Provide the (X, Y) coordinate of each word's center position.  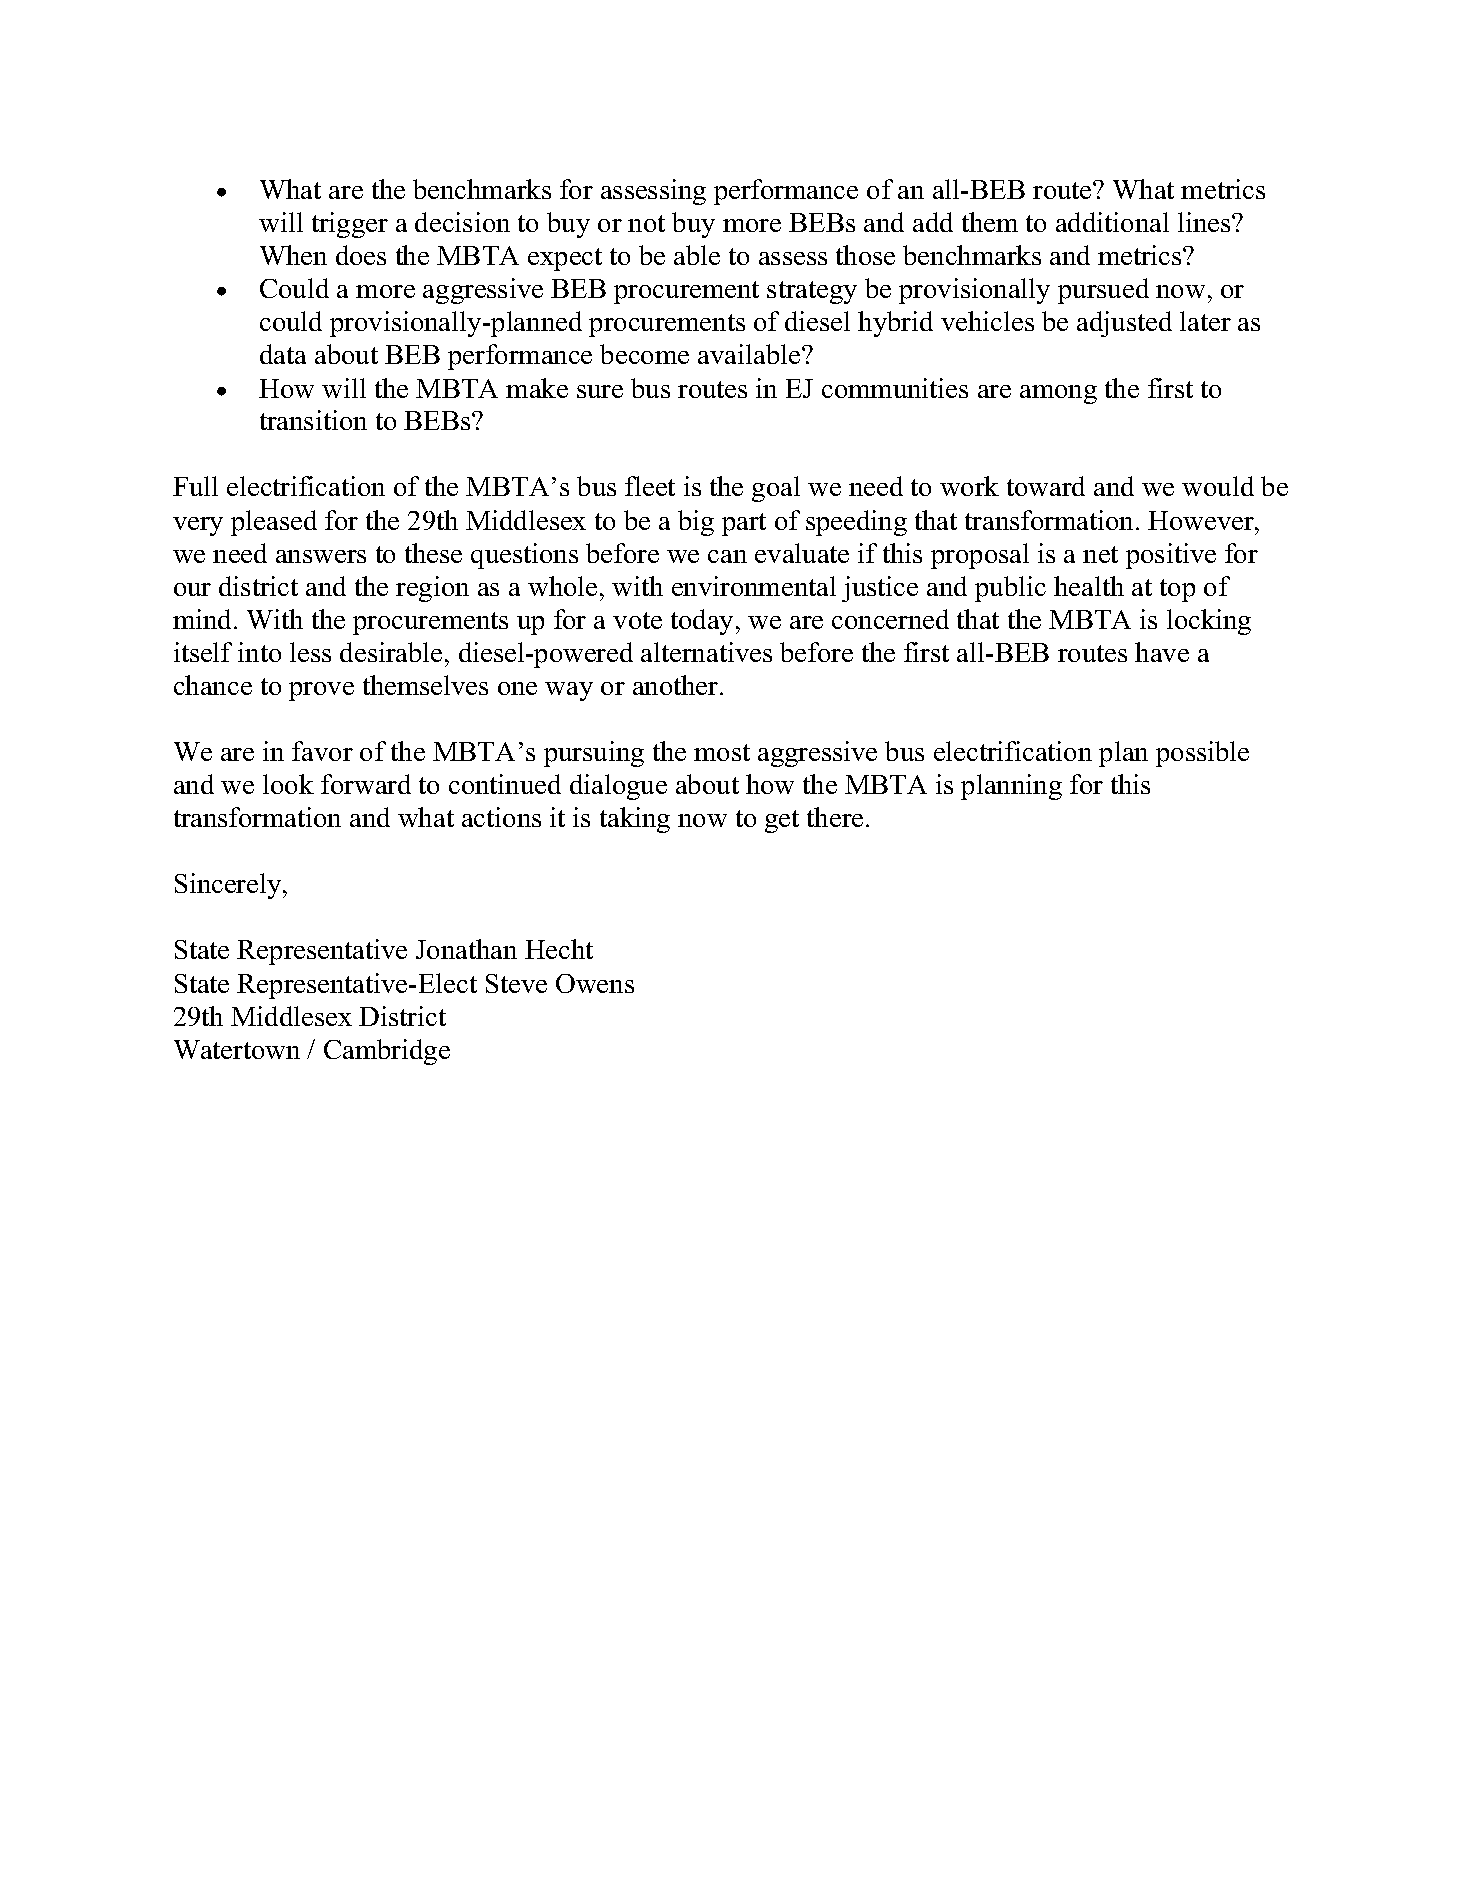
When (293, 255)
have (1162, 652)
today (704, 622)
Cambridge (387, 1052)
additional (1112, 222)
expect (565, 259)
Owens (595, 983)
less (310, 652)
